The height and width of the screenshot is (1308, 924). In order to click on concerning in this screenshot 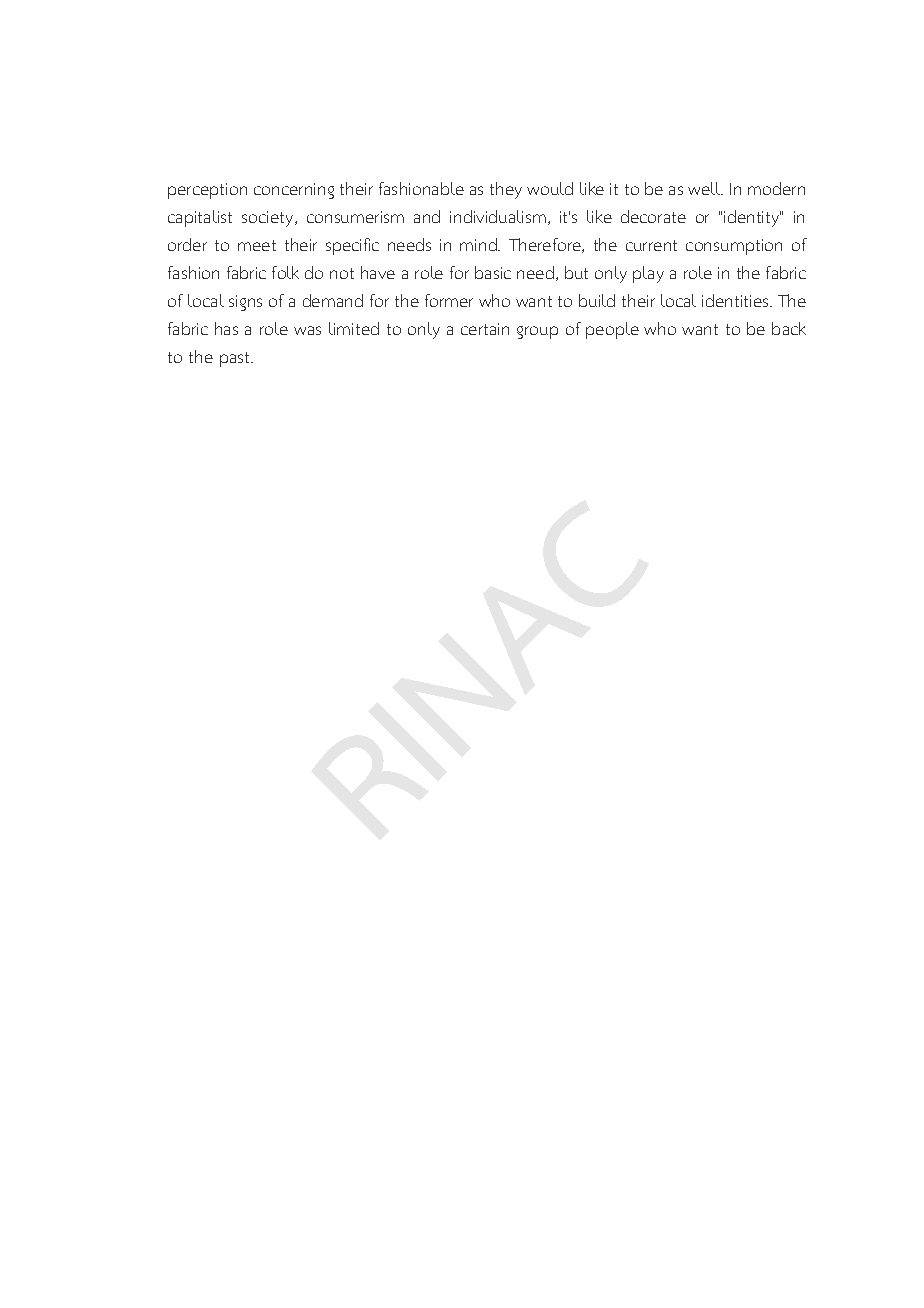, I will do `click(294, 191)`.
